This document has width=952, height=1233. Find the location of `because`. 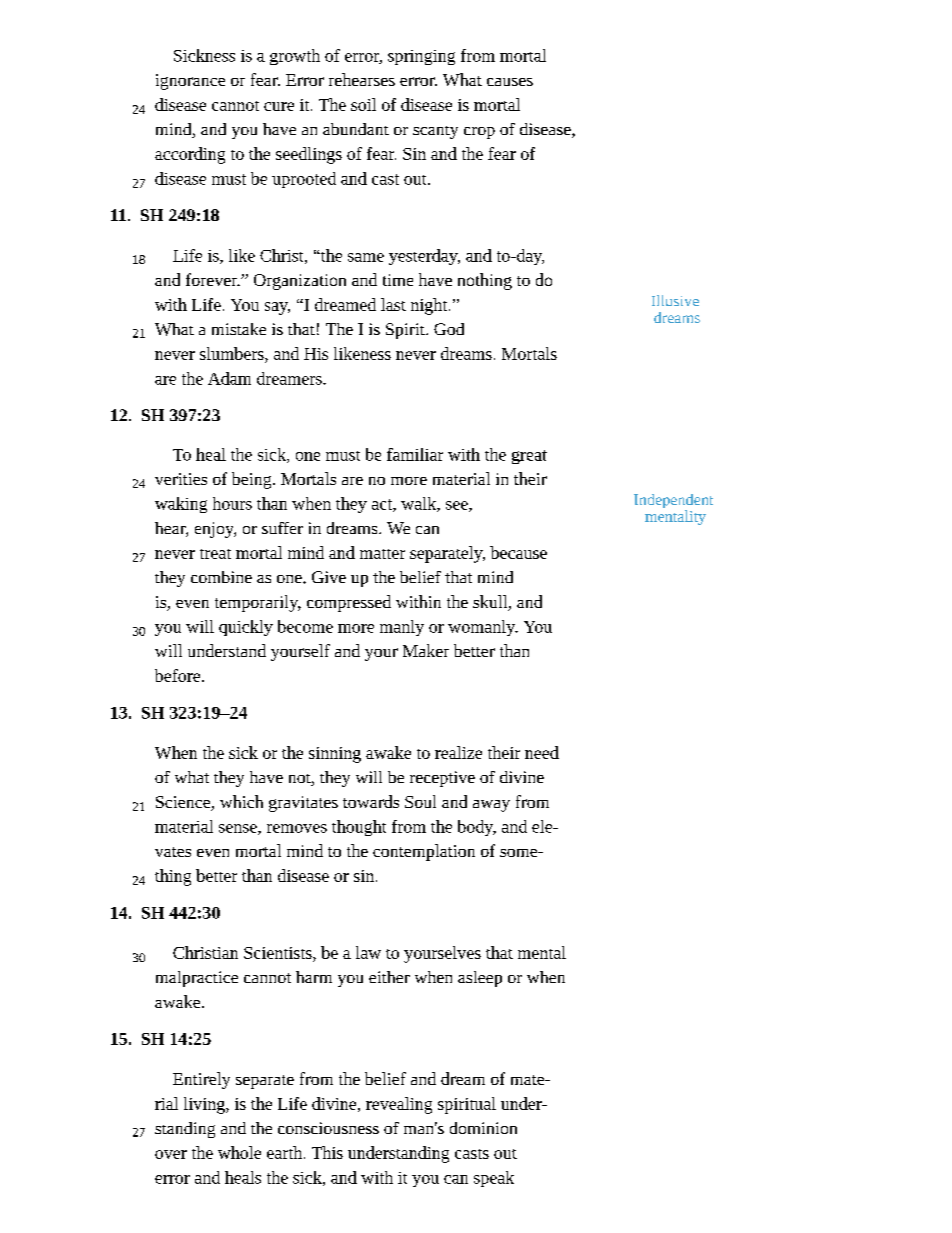

because is located at coordinates (518, 552).
